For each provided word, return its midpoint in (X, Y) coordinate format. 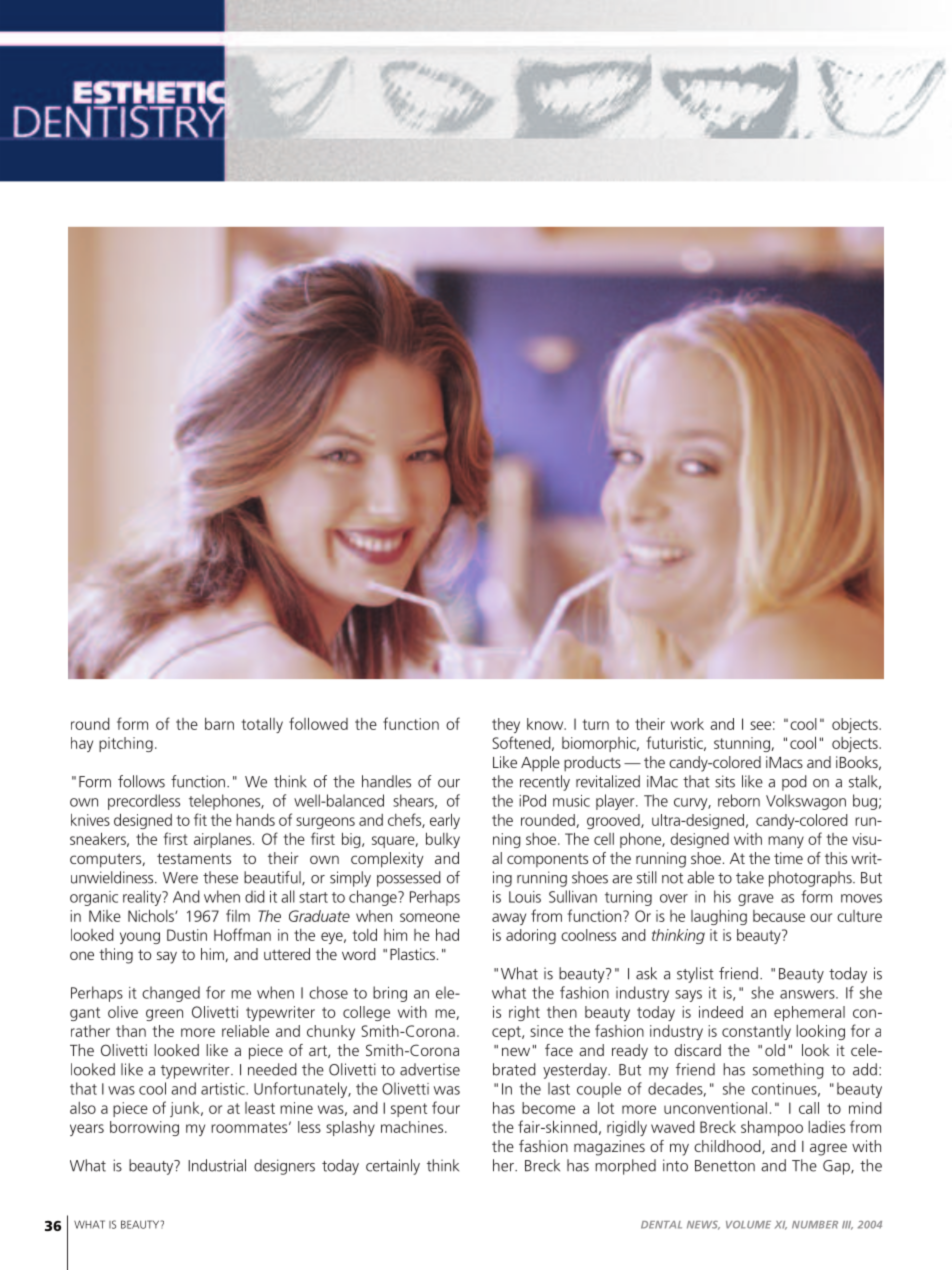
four (446, 1107)
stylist (695, 975)
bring (390, 994)
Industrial (217, 1165)
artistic (224, 1089)
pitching (126, 744)
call (809, 1108)
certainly (393, 1167)
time (788, 858)
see (760, 725)
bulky (443, 840)
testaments (194, 858)
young (140, 938)
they (506, 725)
